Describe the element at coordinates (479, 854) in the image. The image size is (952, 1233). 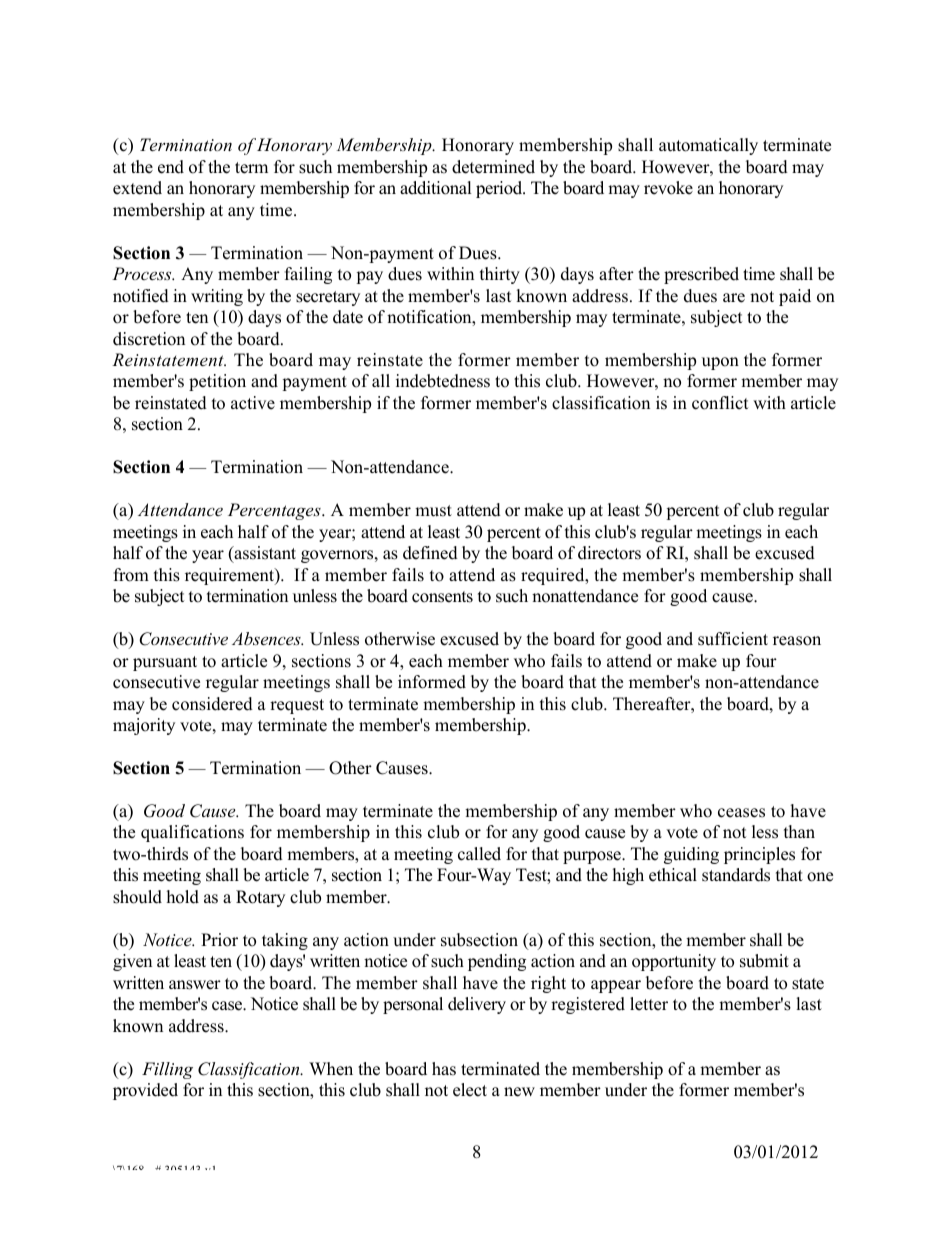
I see `called` at that location.
